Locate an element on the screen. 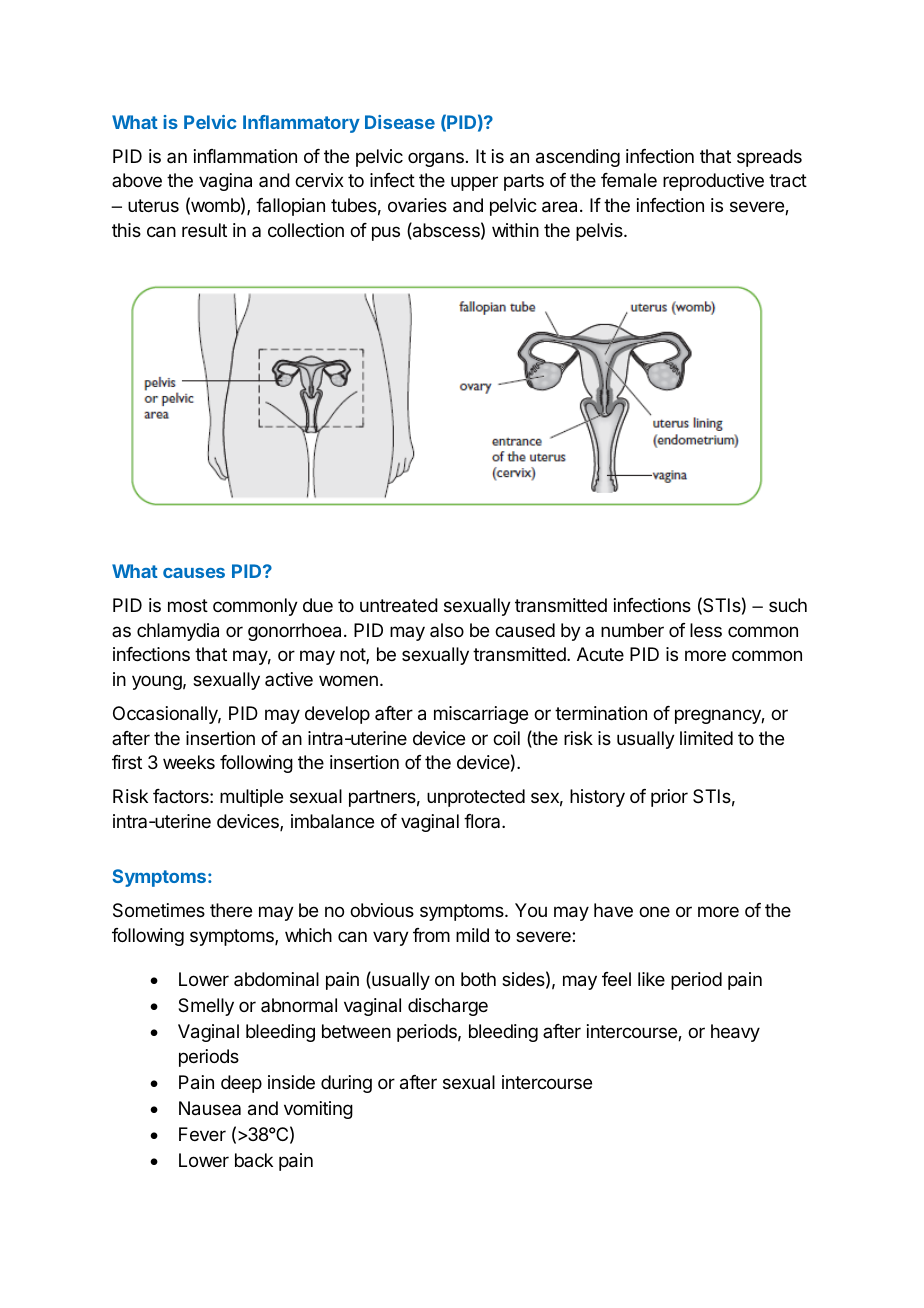  organs is located at coordinates (436, 159).
